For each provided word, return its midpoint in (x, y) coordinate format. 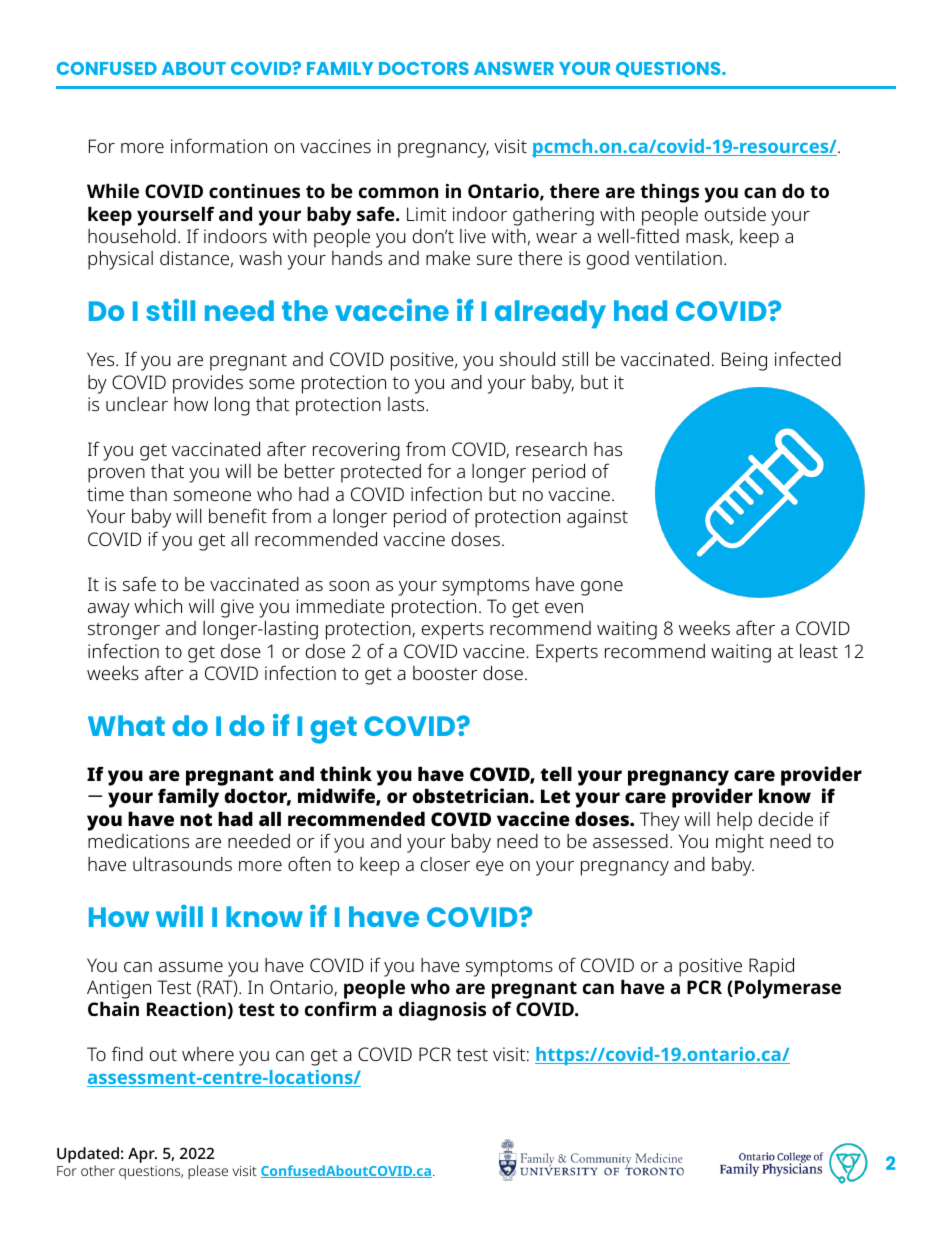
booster (445, 673)
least (819, 651)
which (158, 606)
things (669, 193)
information (219, 145)
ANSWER (514, 68)
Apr (142, 1155)
